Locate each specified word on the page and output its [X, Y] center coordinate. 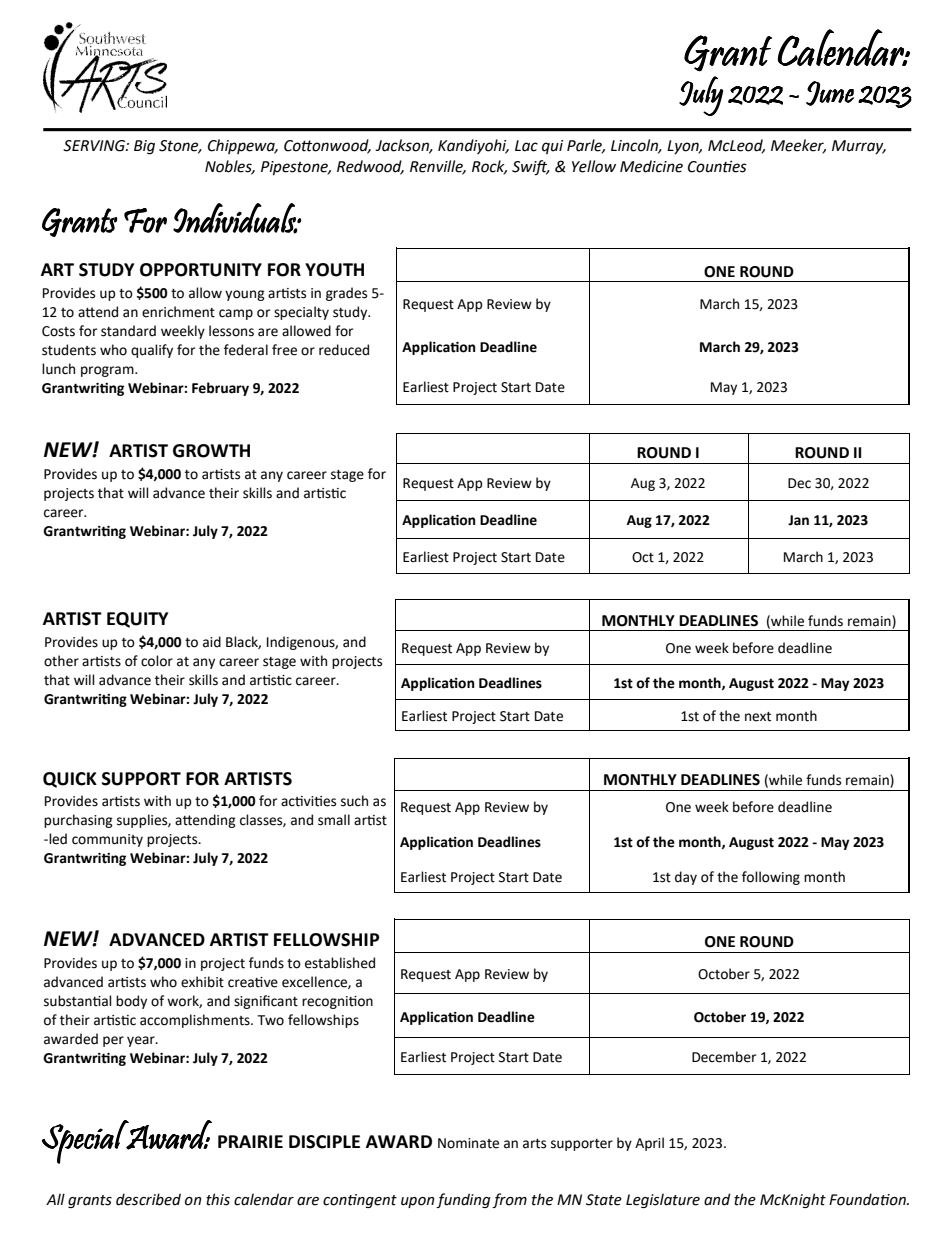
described [148, 1199]
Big [144, 147]
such [354, 801]
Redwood [370, 167]
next [758, 717]
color [157, 661]
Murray [859, 147]
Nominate [468, 1143]
